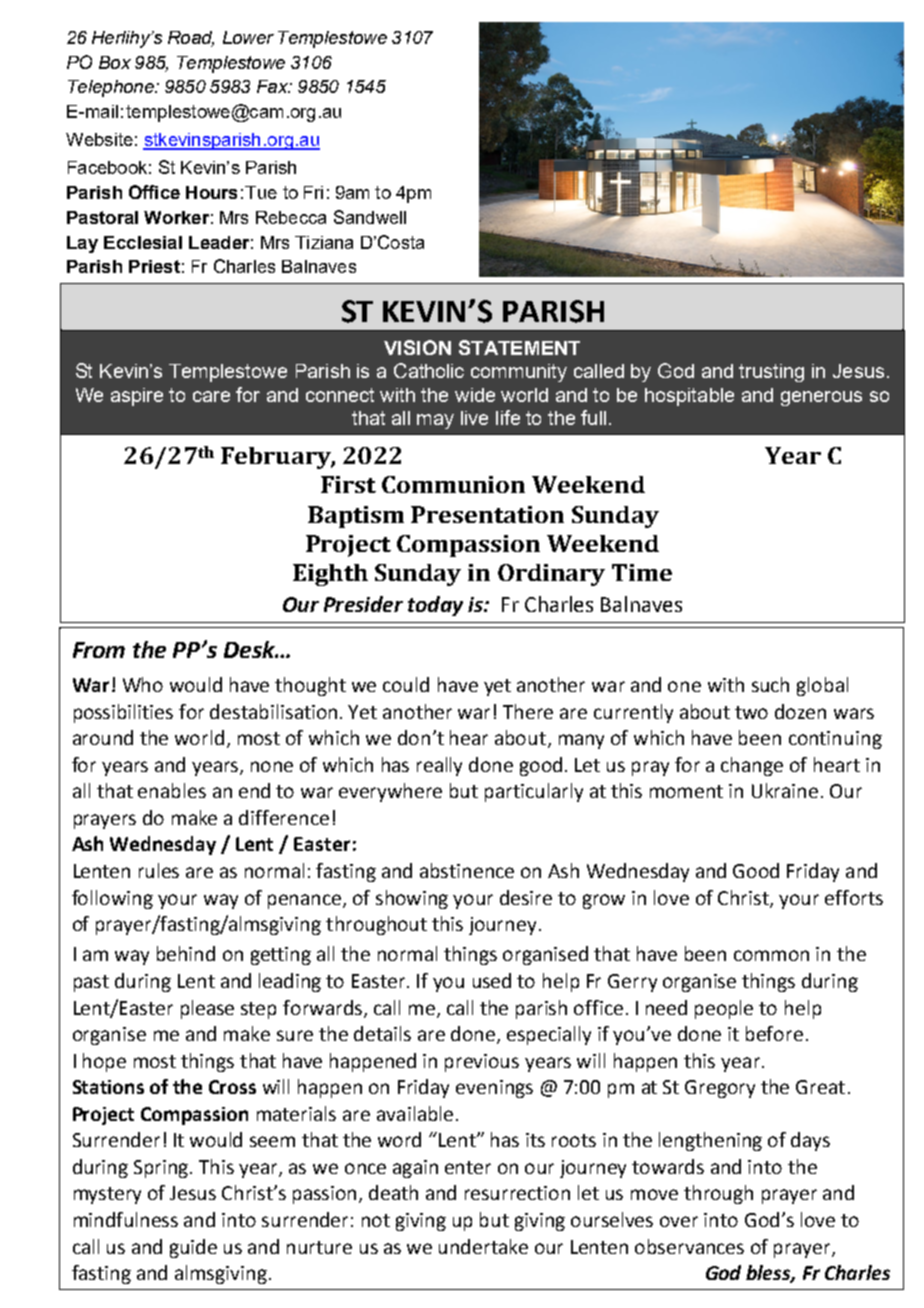 The height and width of the screenshot is (1308, 924). What do you see at coordinates (429, 370) in the screenshot?
I see `Catholic` at bounding box center [429, 370].
